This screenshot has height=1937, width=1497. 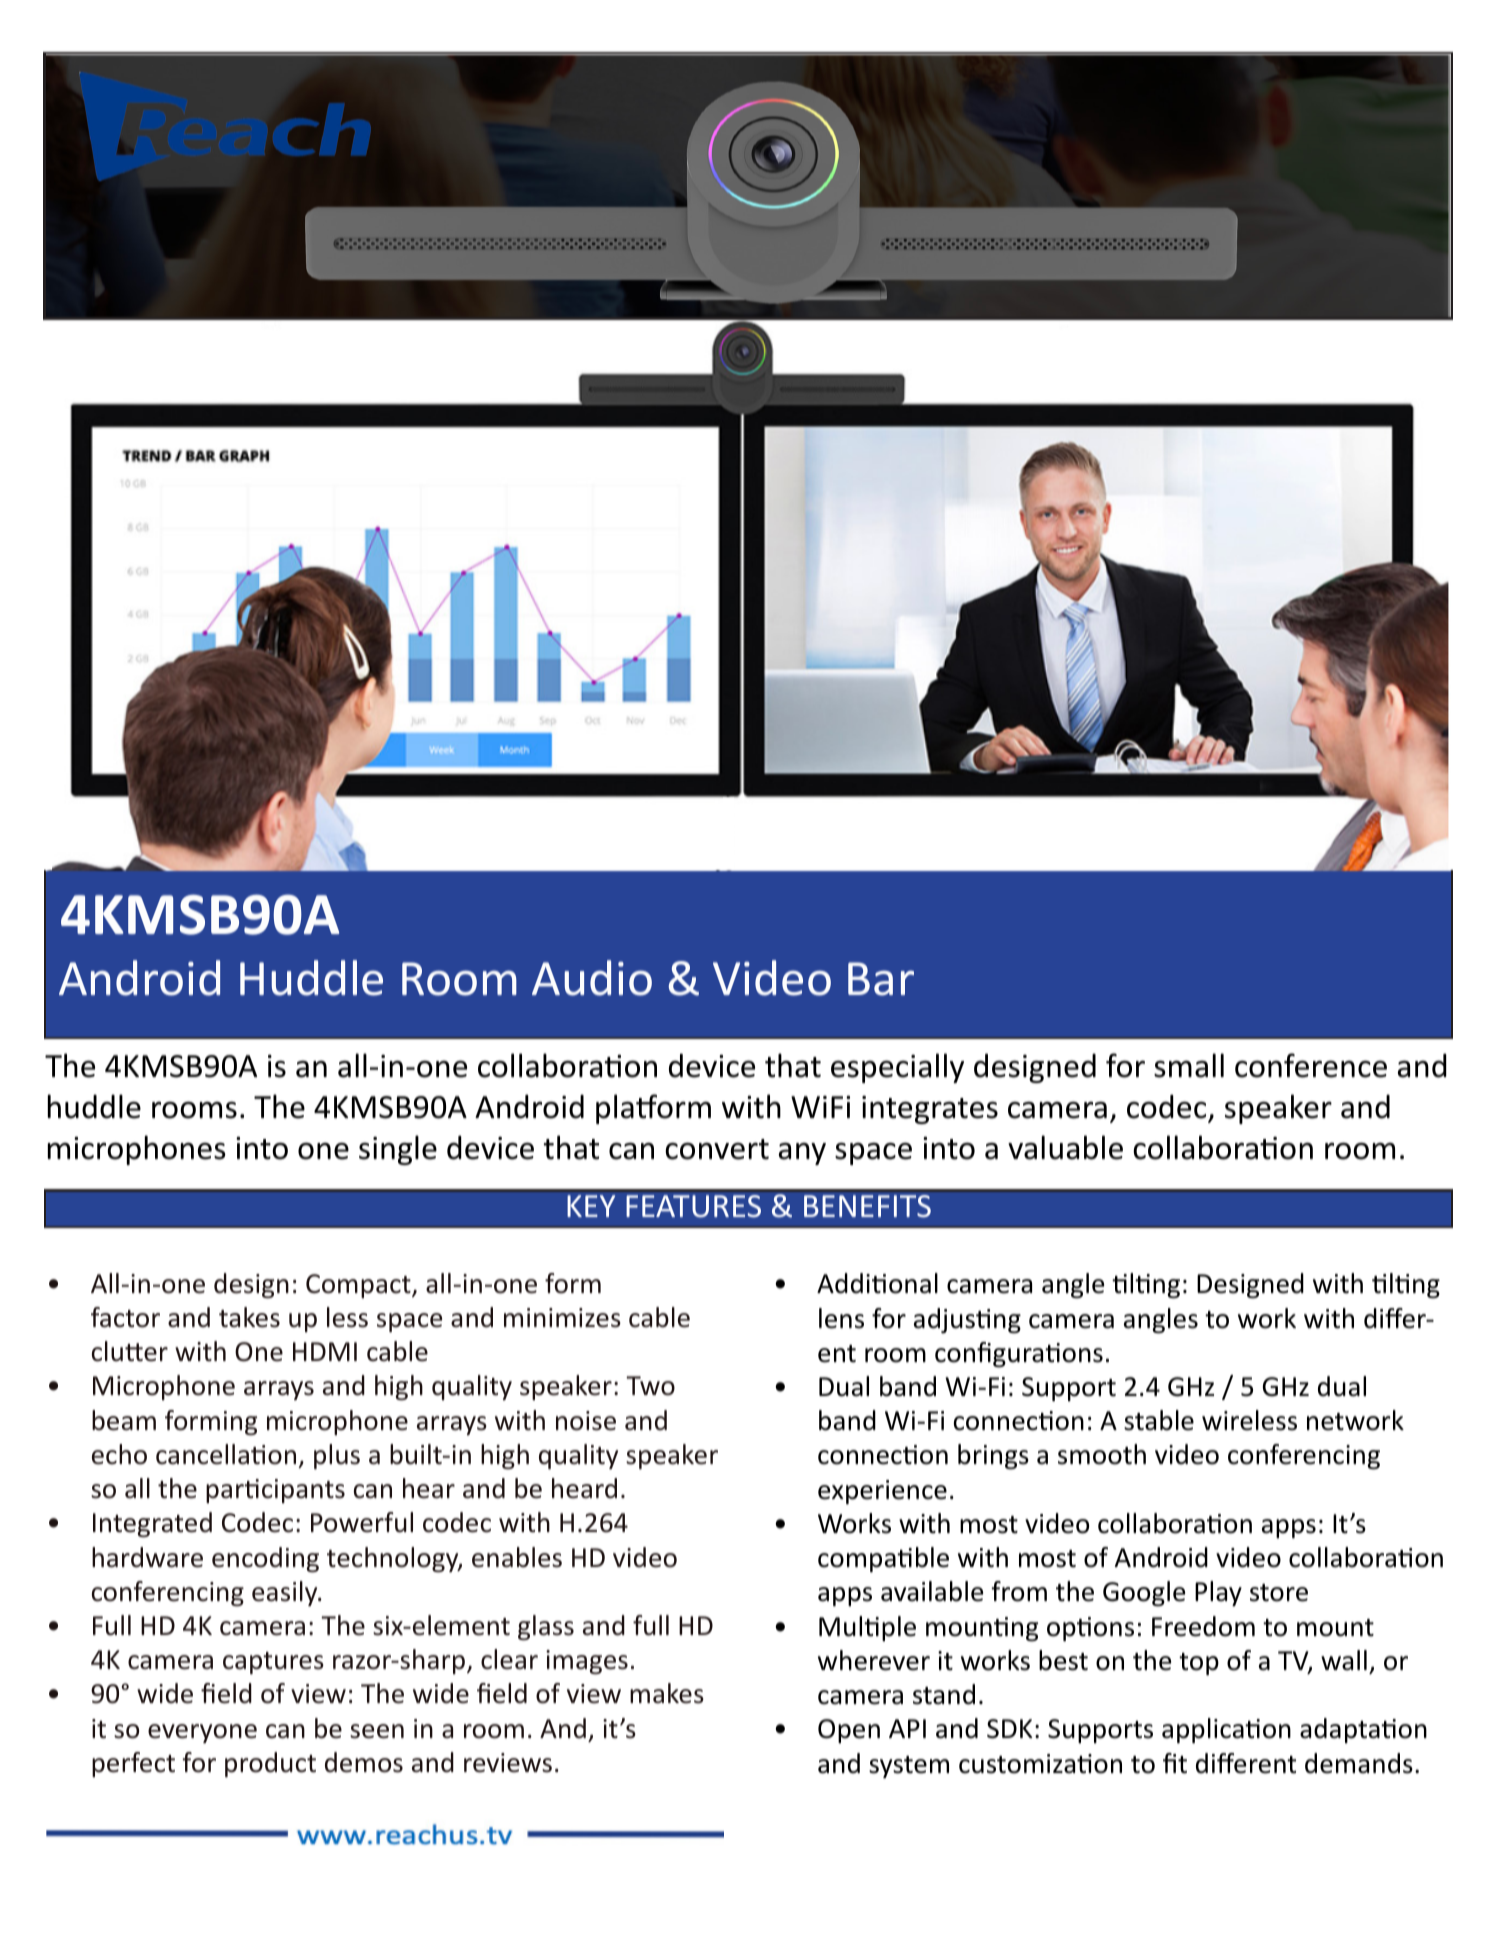 I want to click on product, so click(x=270, y=1764).
